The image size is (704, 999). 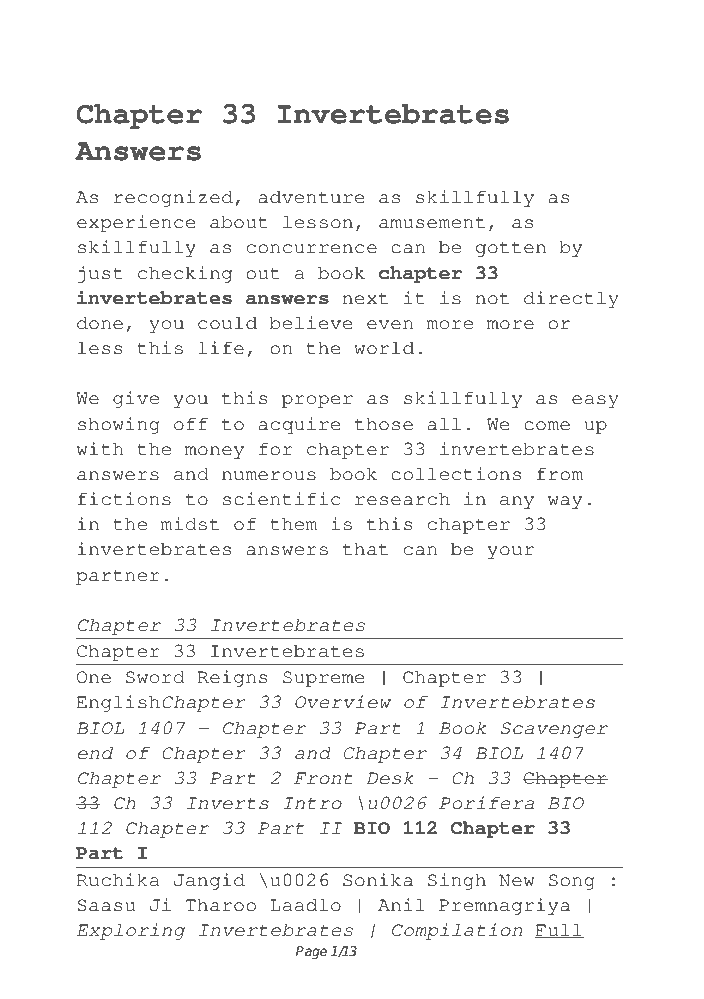 What do you see at coordinates (222, 40) in the screenshot?
I see `PDF` at bounding box center [222, 40].
